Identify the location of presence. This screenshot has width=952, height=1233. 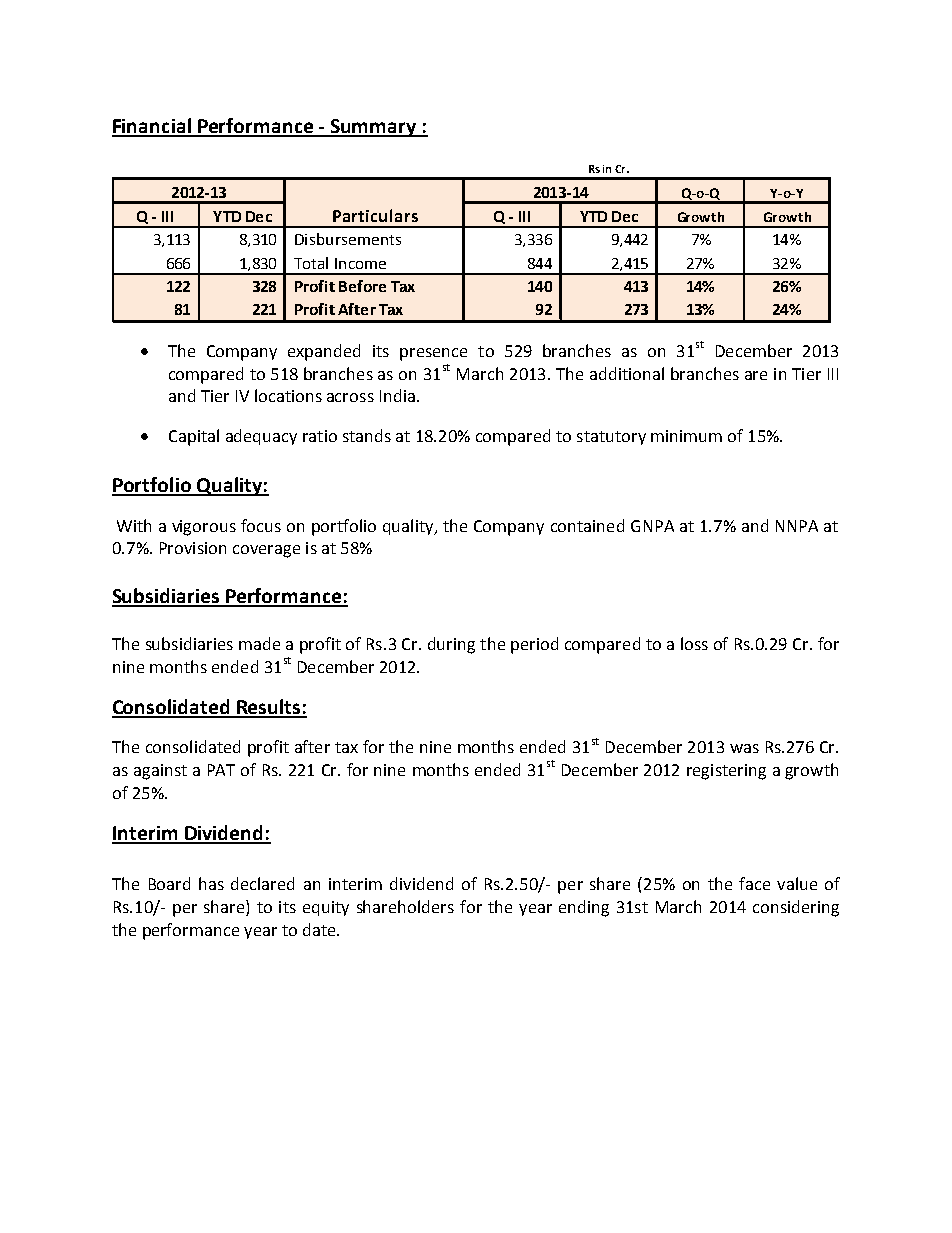
(433, 354).
